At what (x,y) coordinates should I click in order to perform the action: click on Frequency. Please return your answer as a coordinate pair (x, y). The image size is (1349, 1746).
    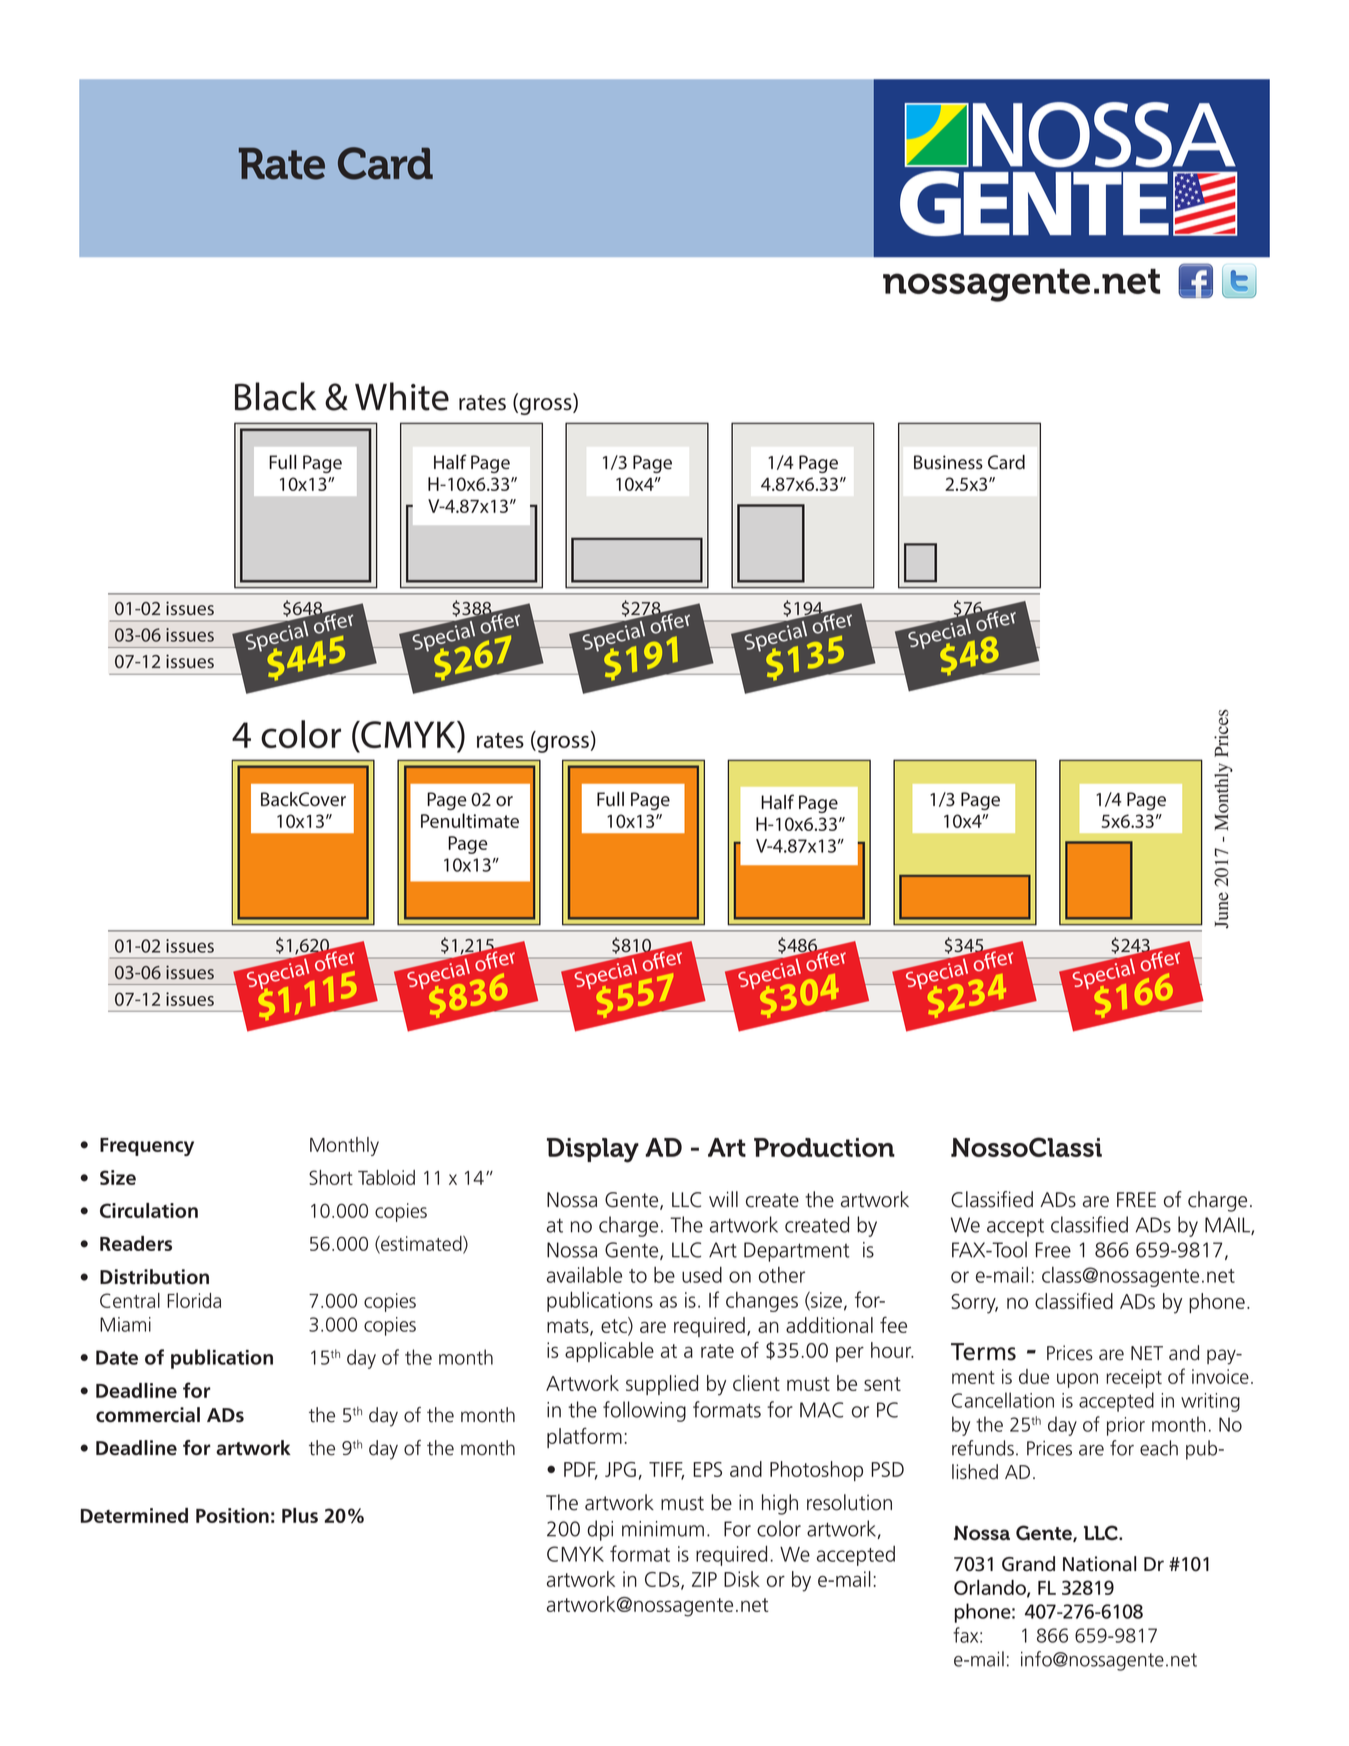
    Looking at the image, I should click on (147, 1147).
